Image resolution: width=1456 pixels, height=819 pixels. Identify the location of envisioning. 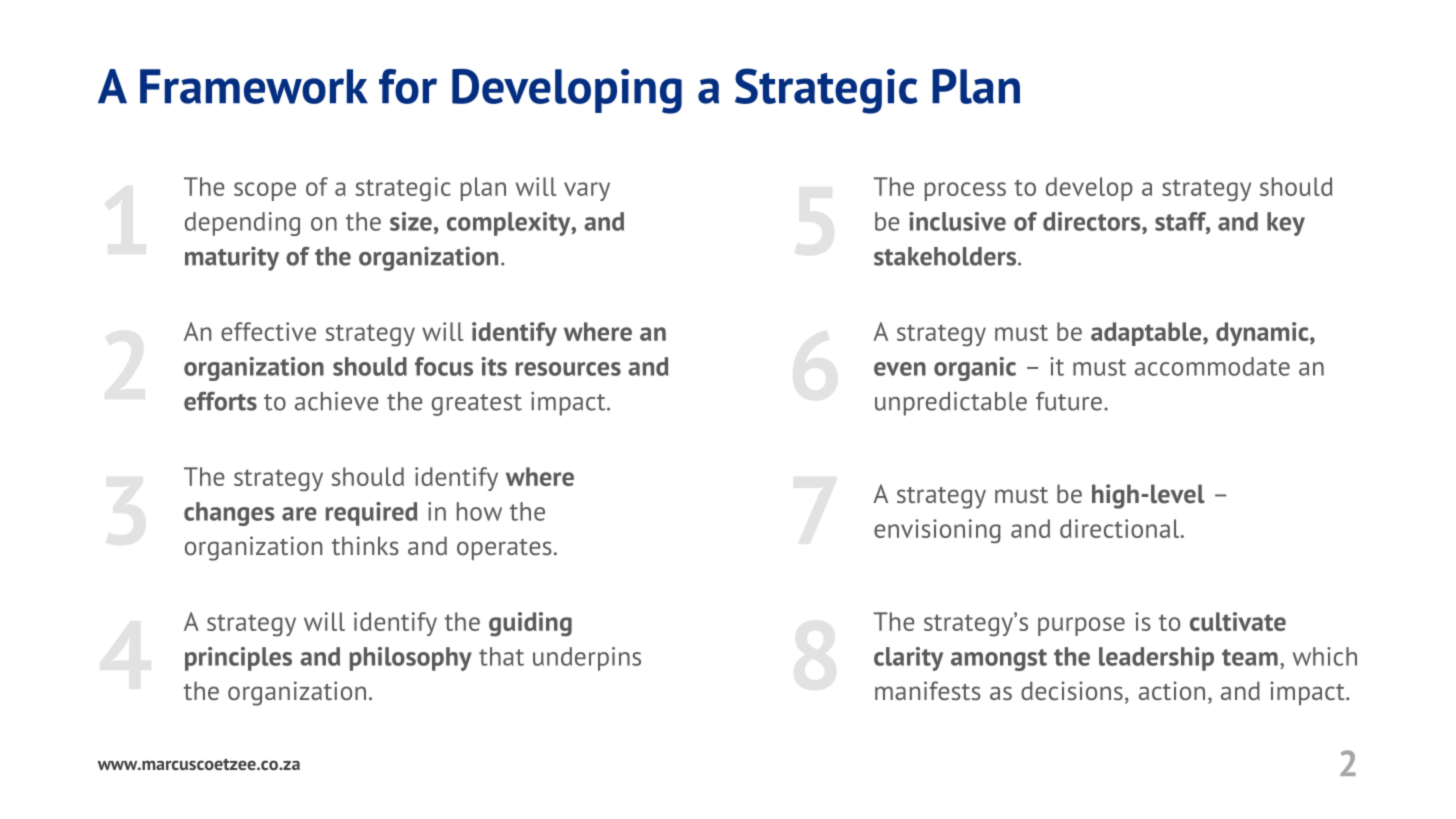
(937, 531).
